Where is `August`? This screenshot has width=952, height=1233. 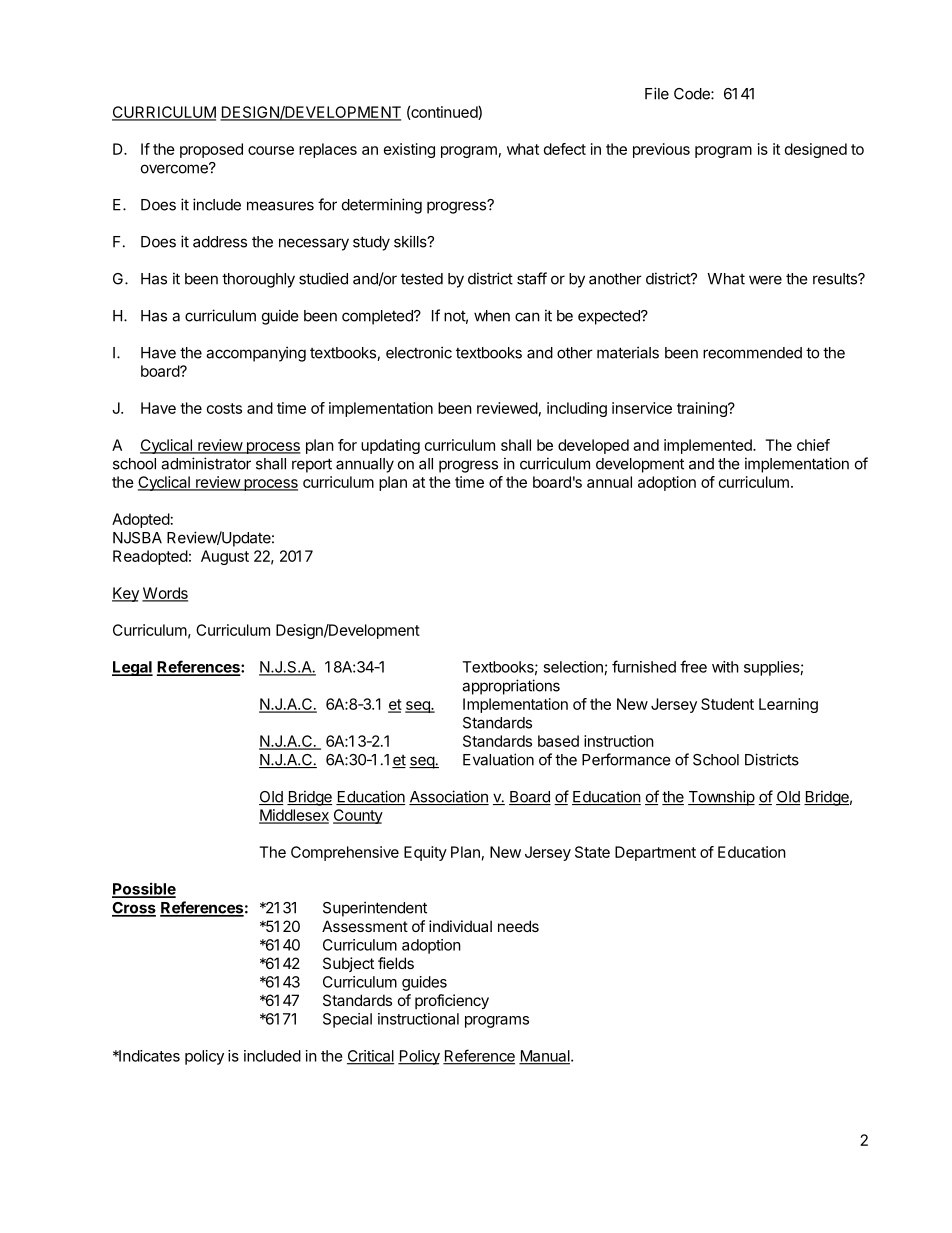 August is located at coordinates (225, 557).
